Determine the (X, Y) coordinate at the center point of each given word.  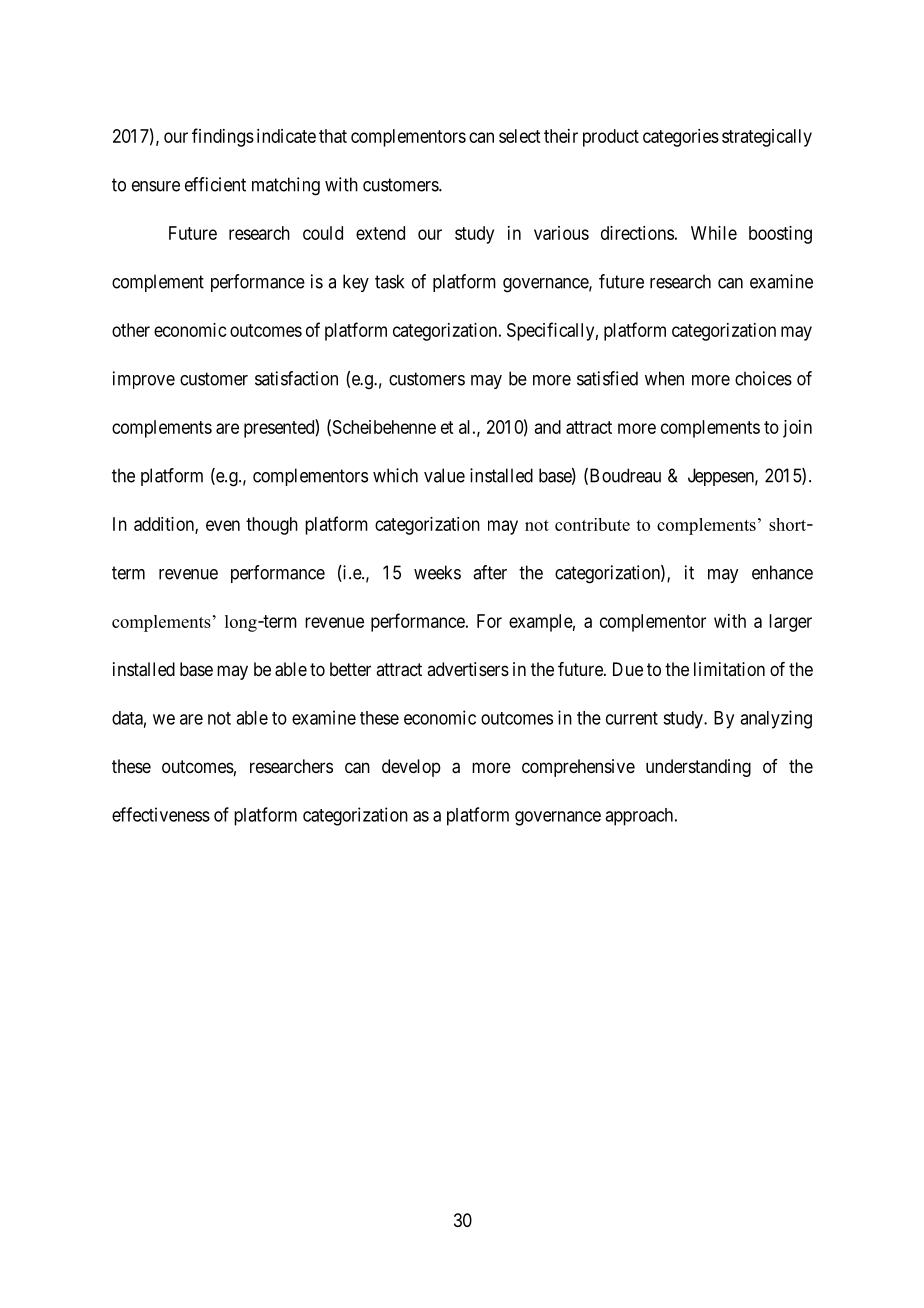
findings (223, 137)
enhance (782, 572)
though (272, 526)
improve (144, 380)
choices (763, 378)
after (490, 572)
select (519, 136)
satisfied (607, 378)
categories (681, 138)
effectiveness (161, 814)
